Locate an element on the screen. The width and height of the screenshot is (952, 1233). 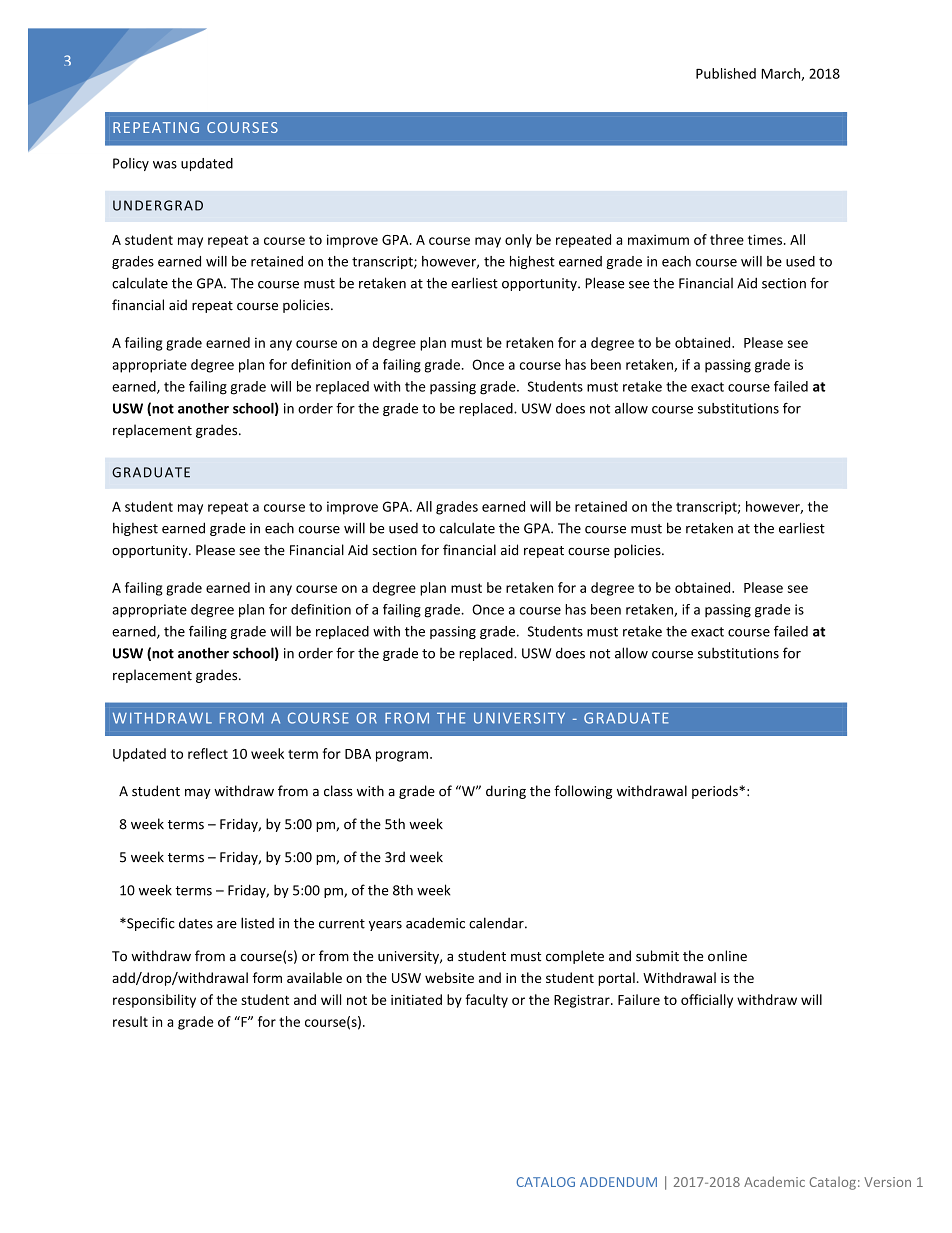
periods is located at coordinates (716, 792).
